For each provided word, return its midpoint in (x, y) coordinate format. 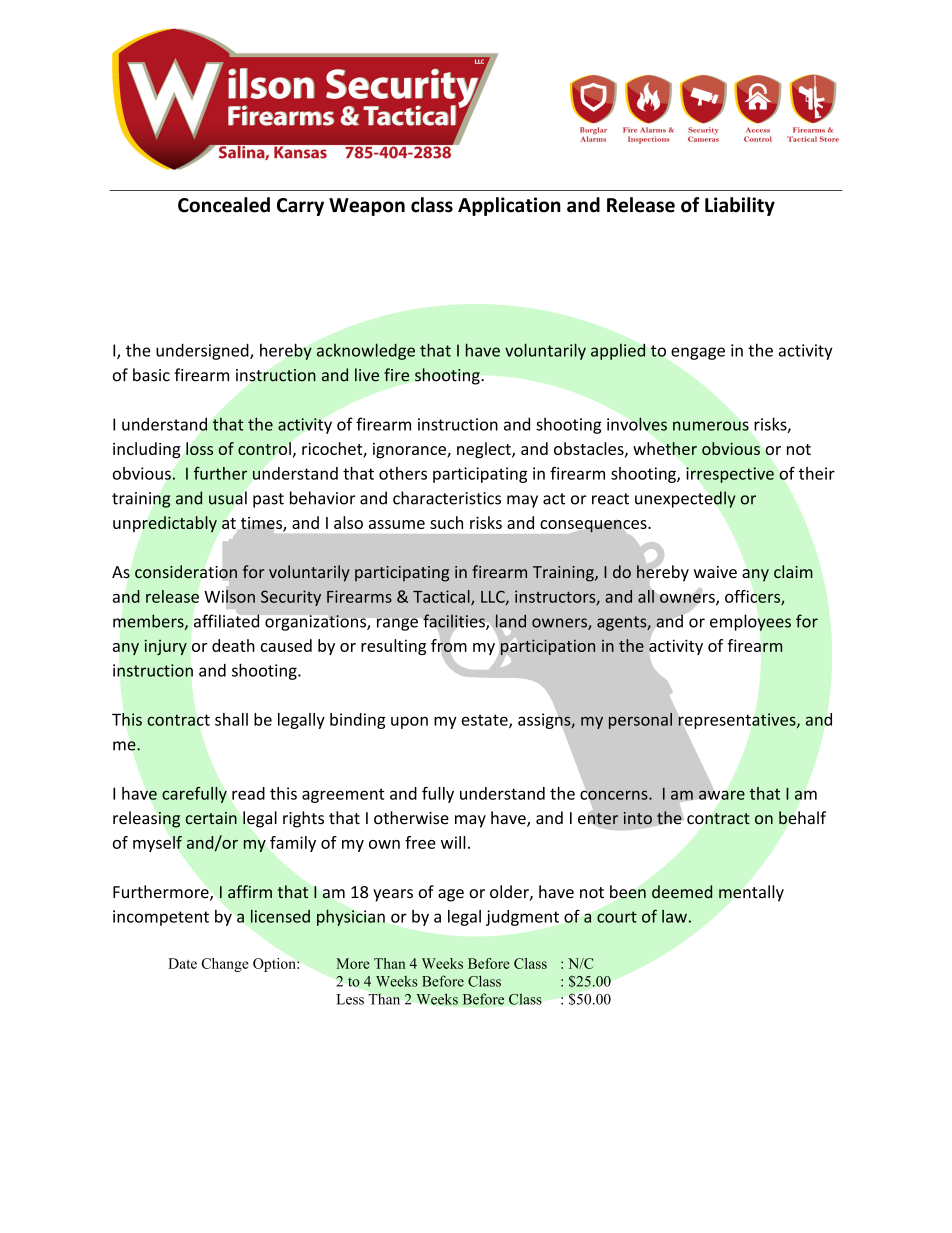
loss (199, 448)
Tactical (442, 597)
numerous (711, 426)
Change (225, 965)
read (248, 793)
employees (750, 622)
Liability (740, 206)
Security (291, 598)
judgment (522, 918)
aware (722, 795)
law (674, 916)
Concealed (224, 205)
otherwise (411, 818)
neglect (485, 450)
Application (509, 206)
